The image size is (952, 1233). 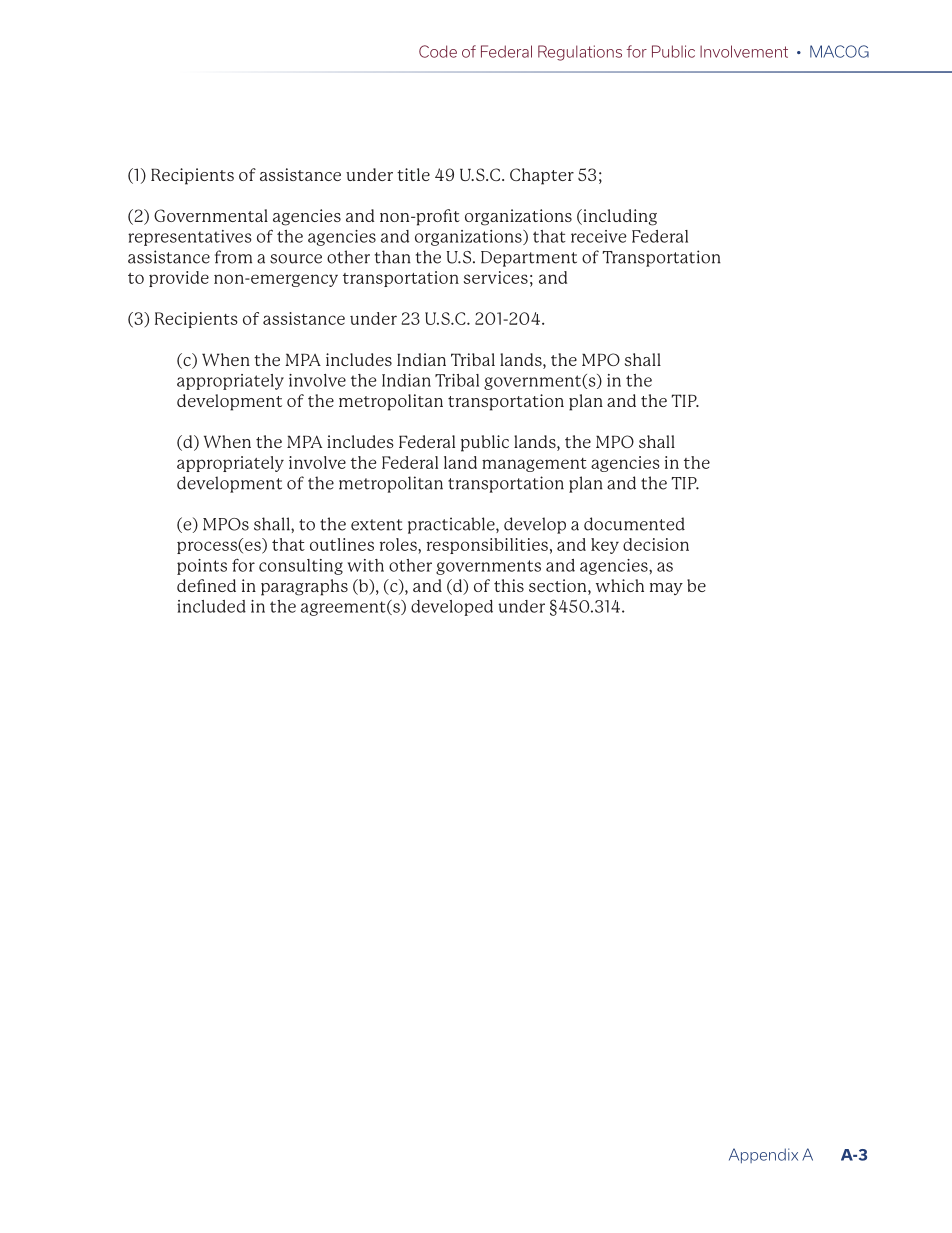 I want to click on this, so click(x=509, y=585).
